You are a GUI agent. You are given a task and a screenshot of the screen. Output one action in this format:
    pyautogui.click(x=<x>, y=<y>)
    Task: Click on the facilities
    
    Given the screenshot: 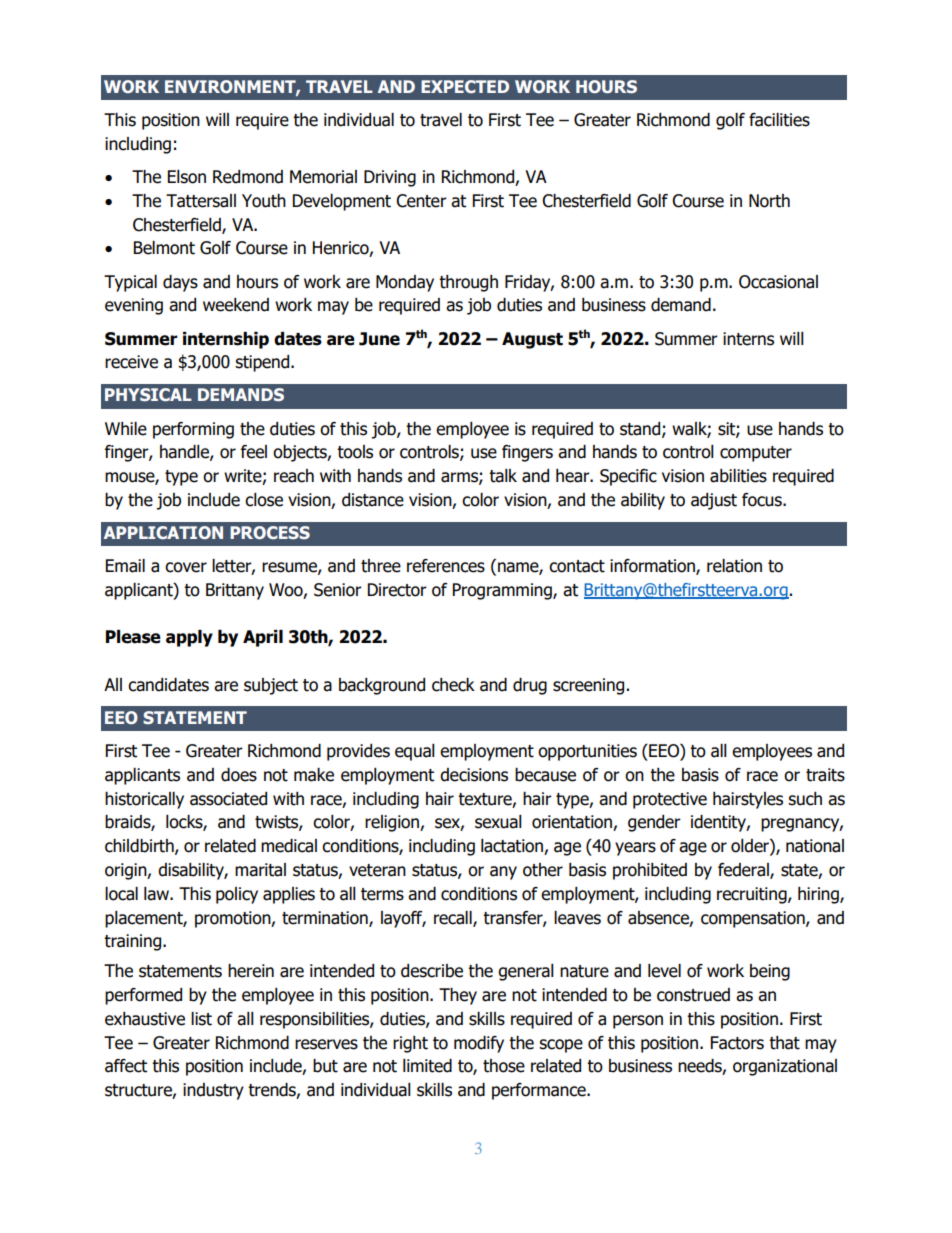 What is the action you would take?
    pyautogui.click(x=779, y=120)
